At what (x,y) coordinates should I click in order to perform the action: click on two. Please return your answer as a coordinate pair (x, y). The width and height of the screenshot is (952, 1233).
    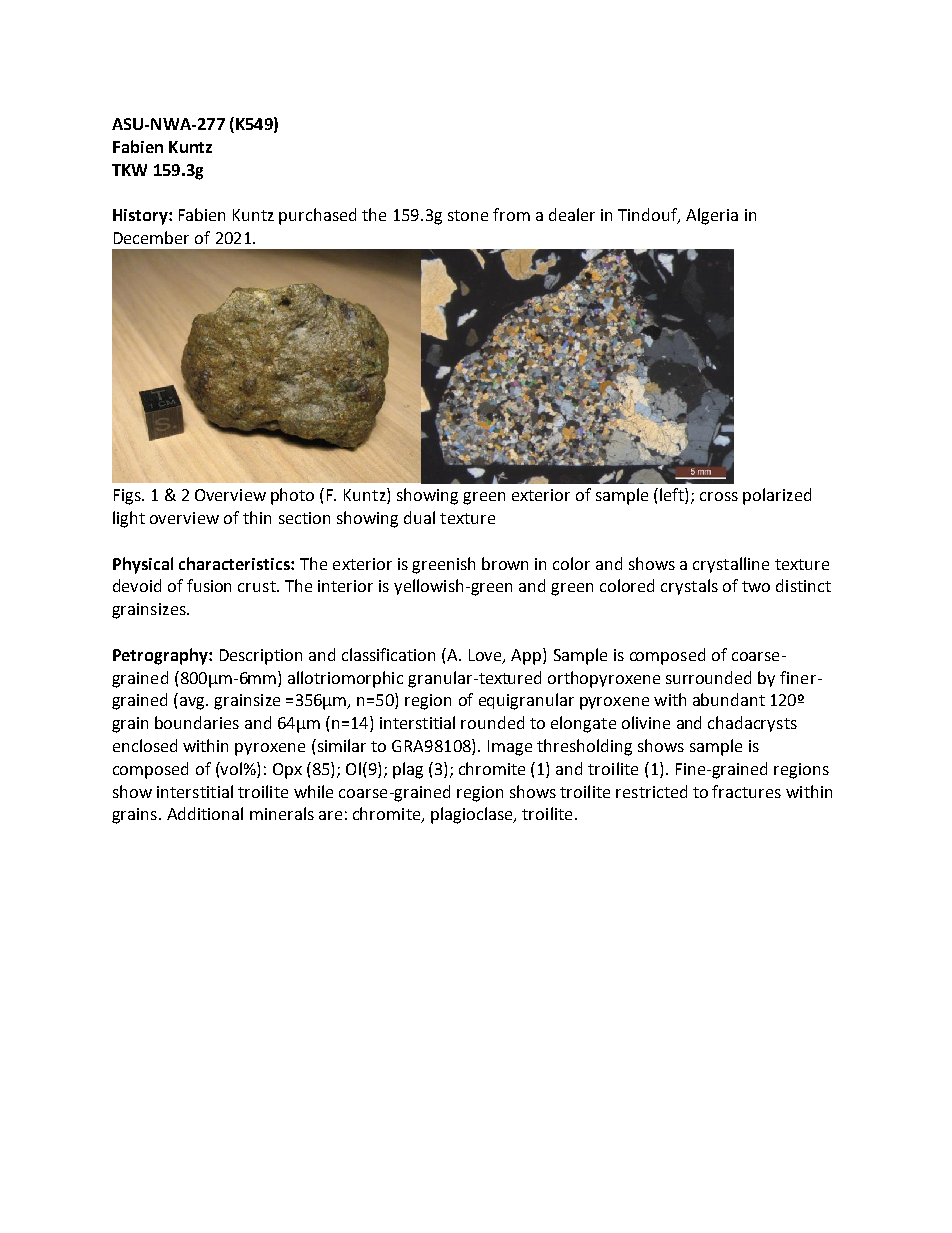
    Looking at the image, I should click on (756, 586).
